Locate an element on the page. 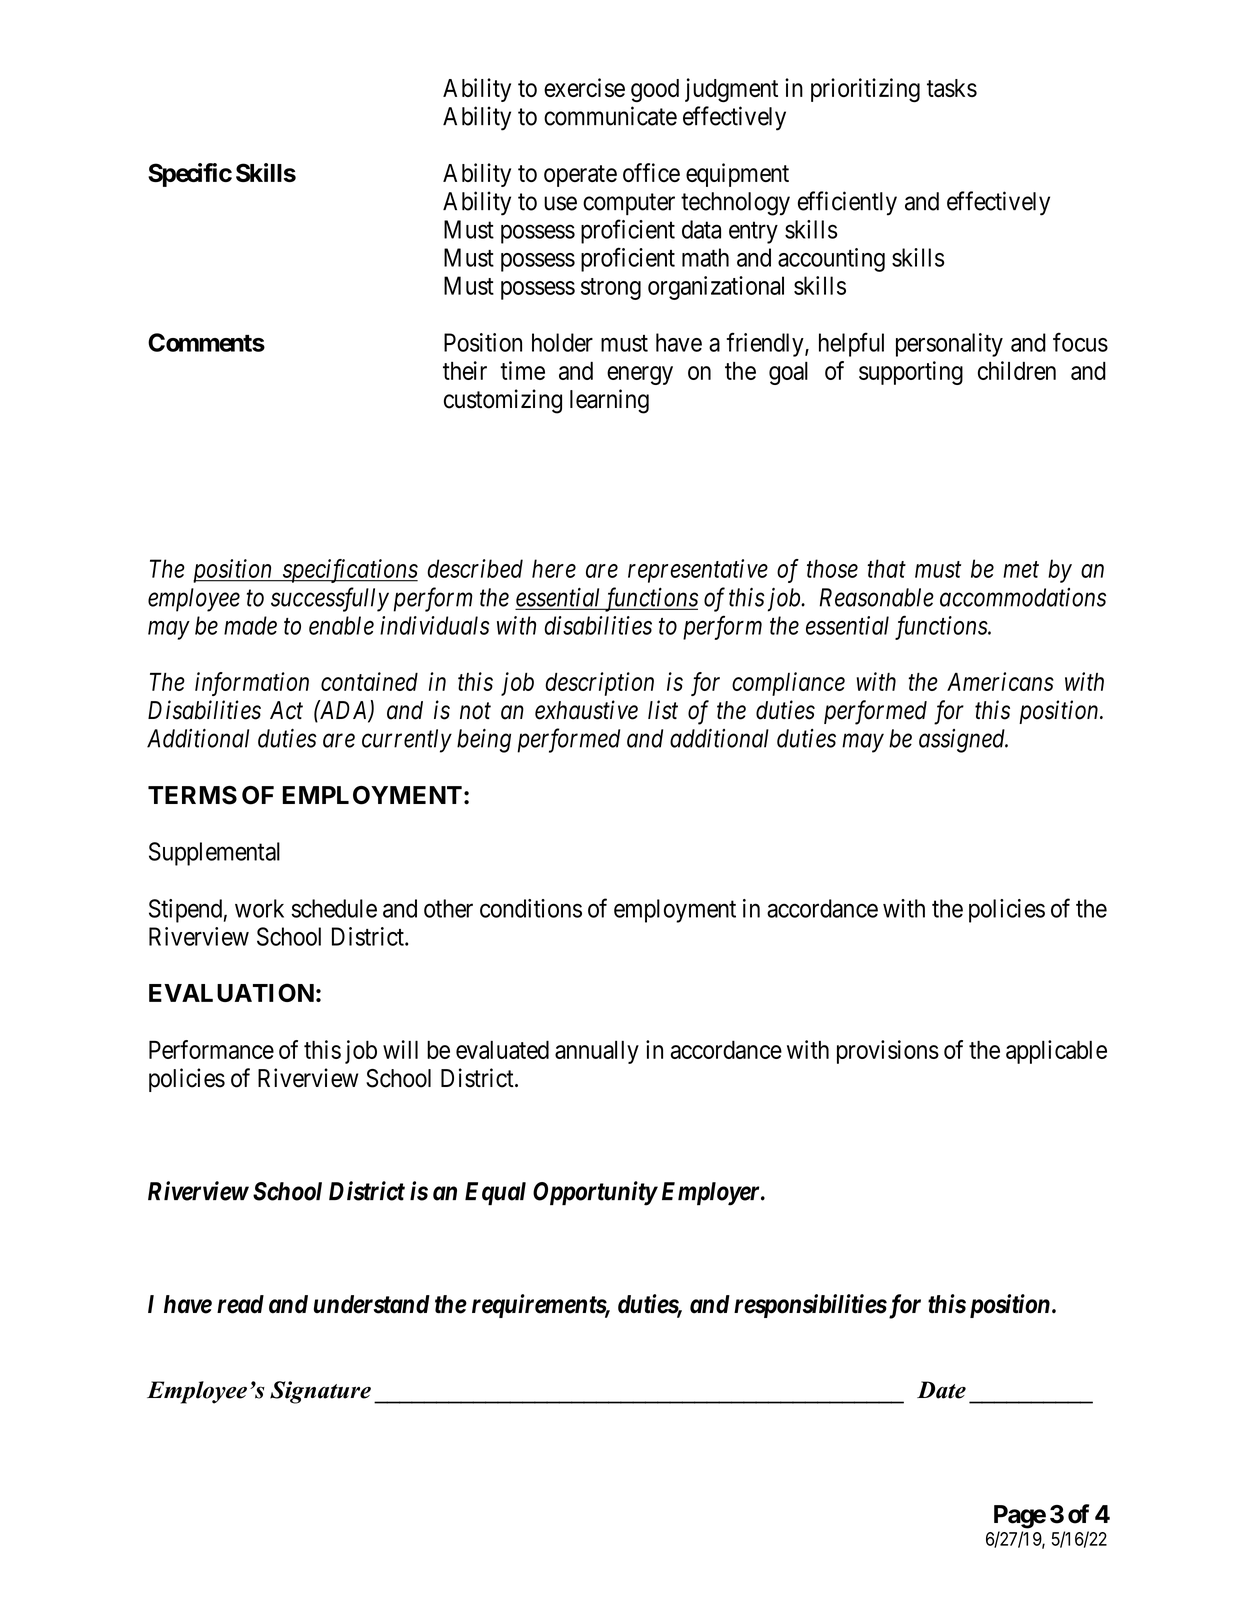 Image resolution: width=1254 pixels, height=1623 pixels. prioritizing is located at coordinates (865, 90).
